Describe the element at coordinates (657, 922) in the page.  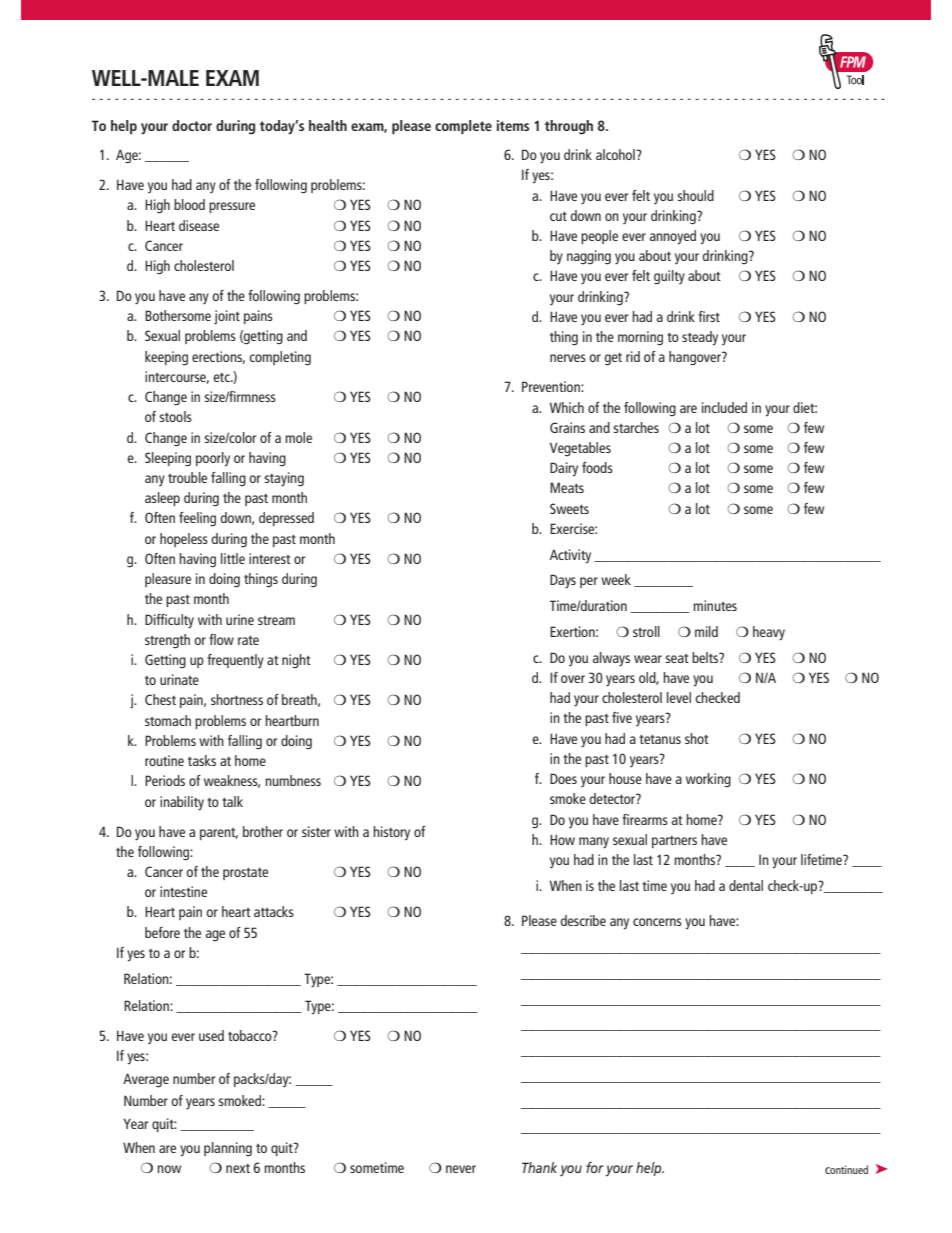
I see `concerns` at that location.
